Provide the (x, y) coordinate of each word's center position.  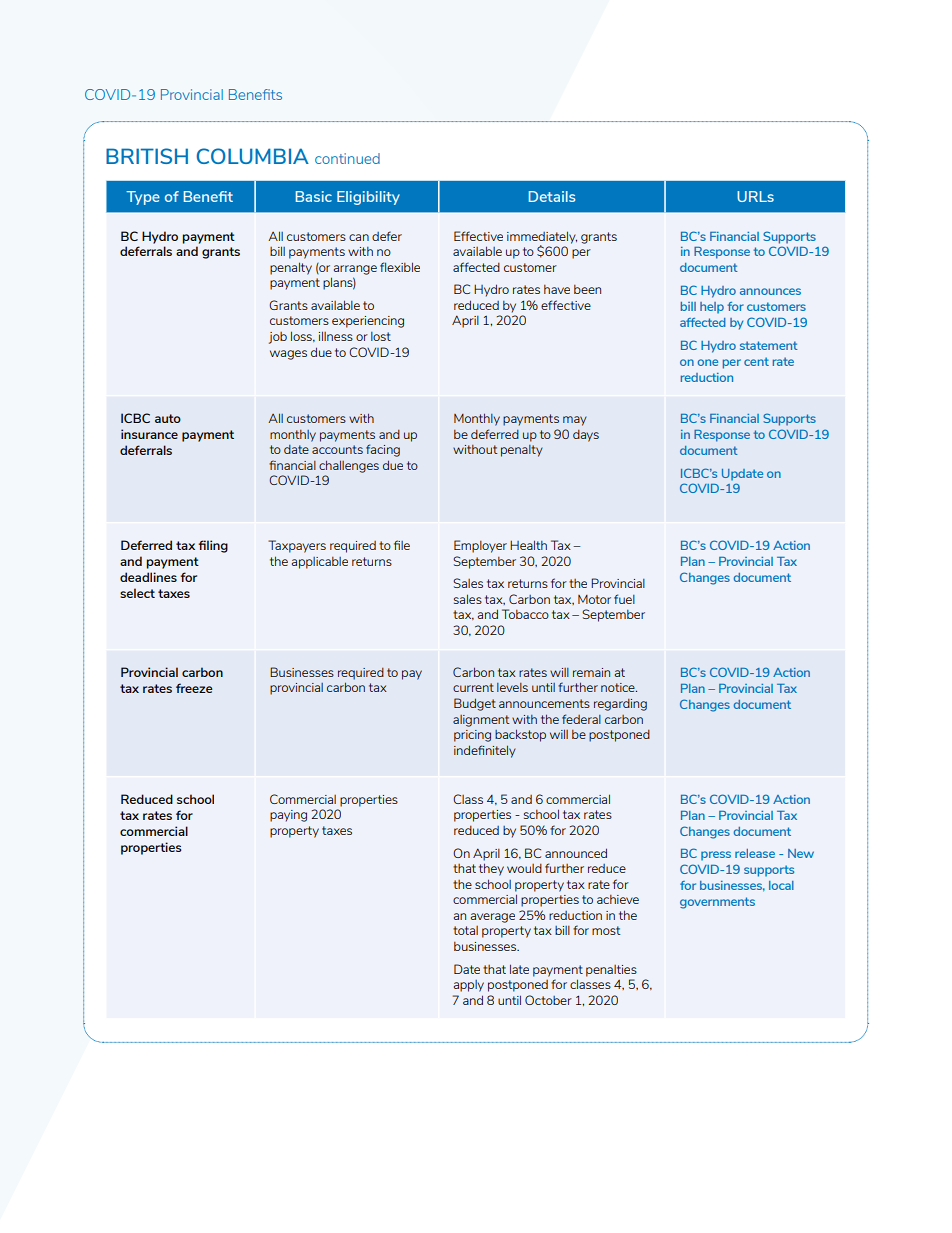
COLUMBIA (253, 156)
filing (213, 546)
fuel (624, 599)
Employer (480, 546)
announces (770, 291)
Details (552, 196)
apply (469, 986)
